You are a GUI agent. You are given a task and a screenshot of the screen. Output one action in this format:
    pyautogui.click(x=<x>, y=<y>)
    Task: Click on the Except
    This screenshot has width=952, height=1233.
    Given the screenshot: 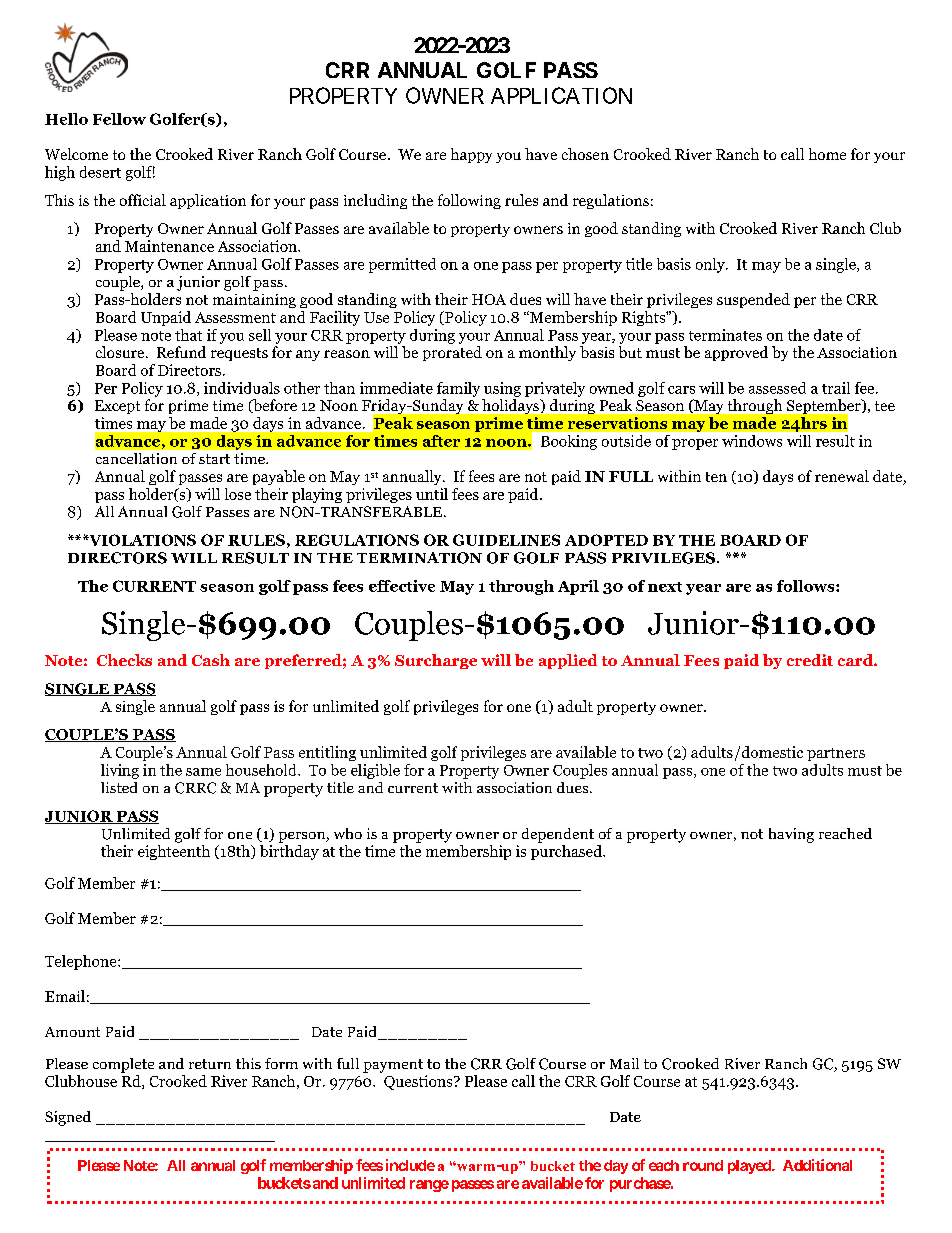 What is the action you would take?
    pyautogui.click(x=117, y=407)
